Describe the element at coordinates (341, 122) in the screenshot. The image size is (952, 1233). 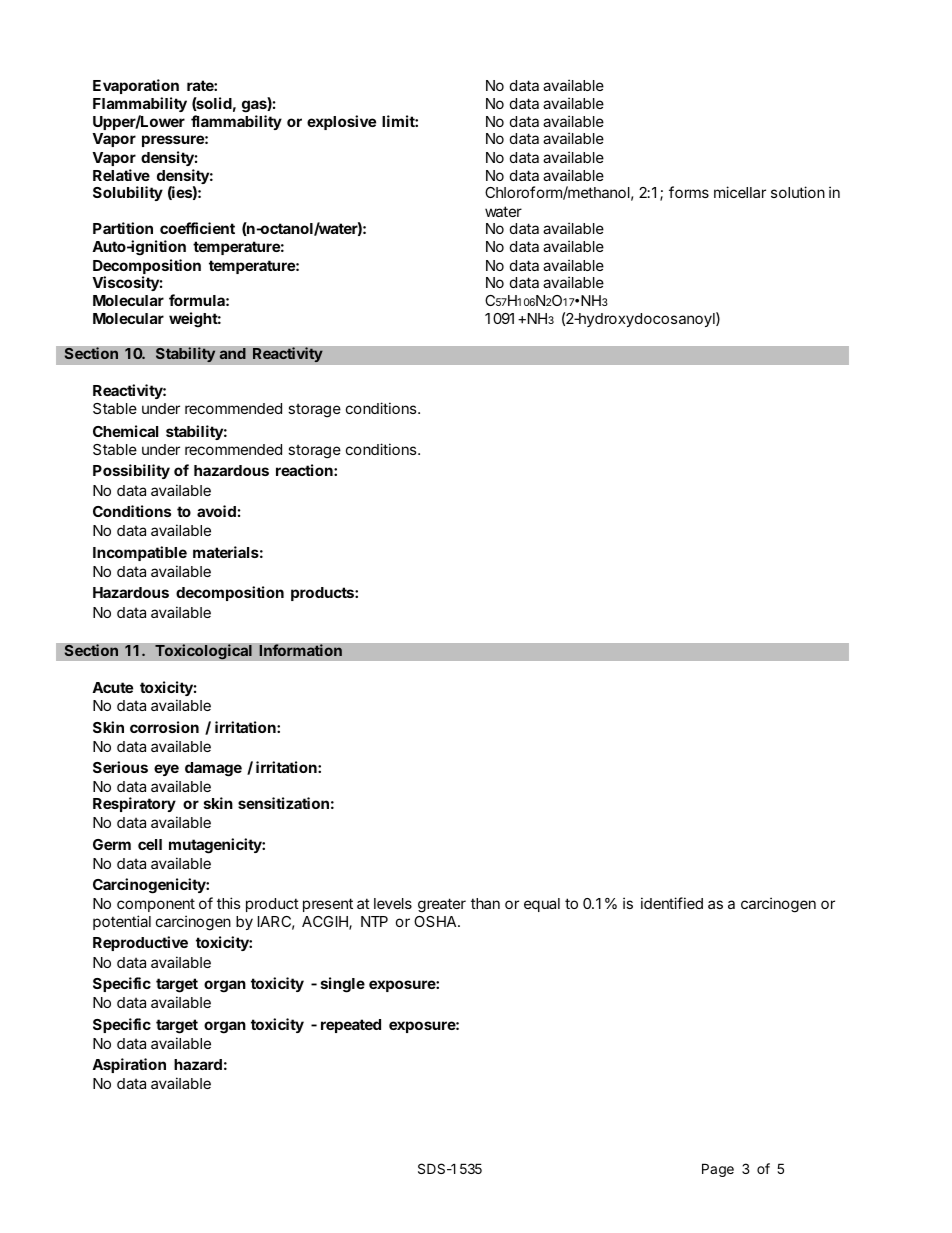
I see `explosive` at that location.
